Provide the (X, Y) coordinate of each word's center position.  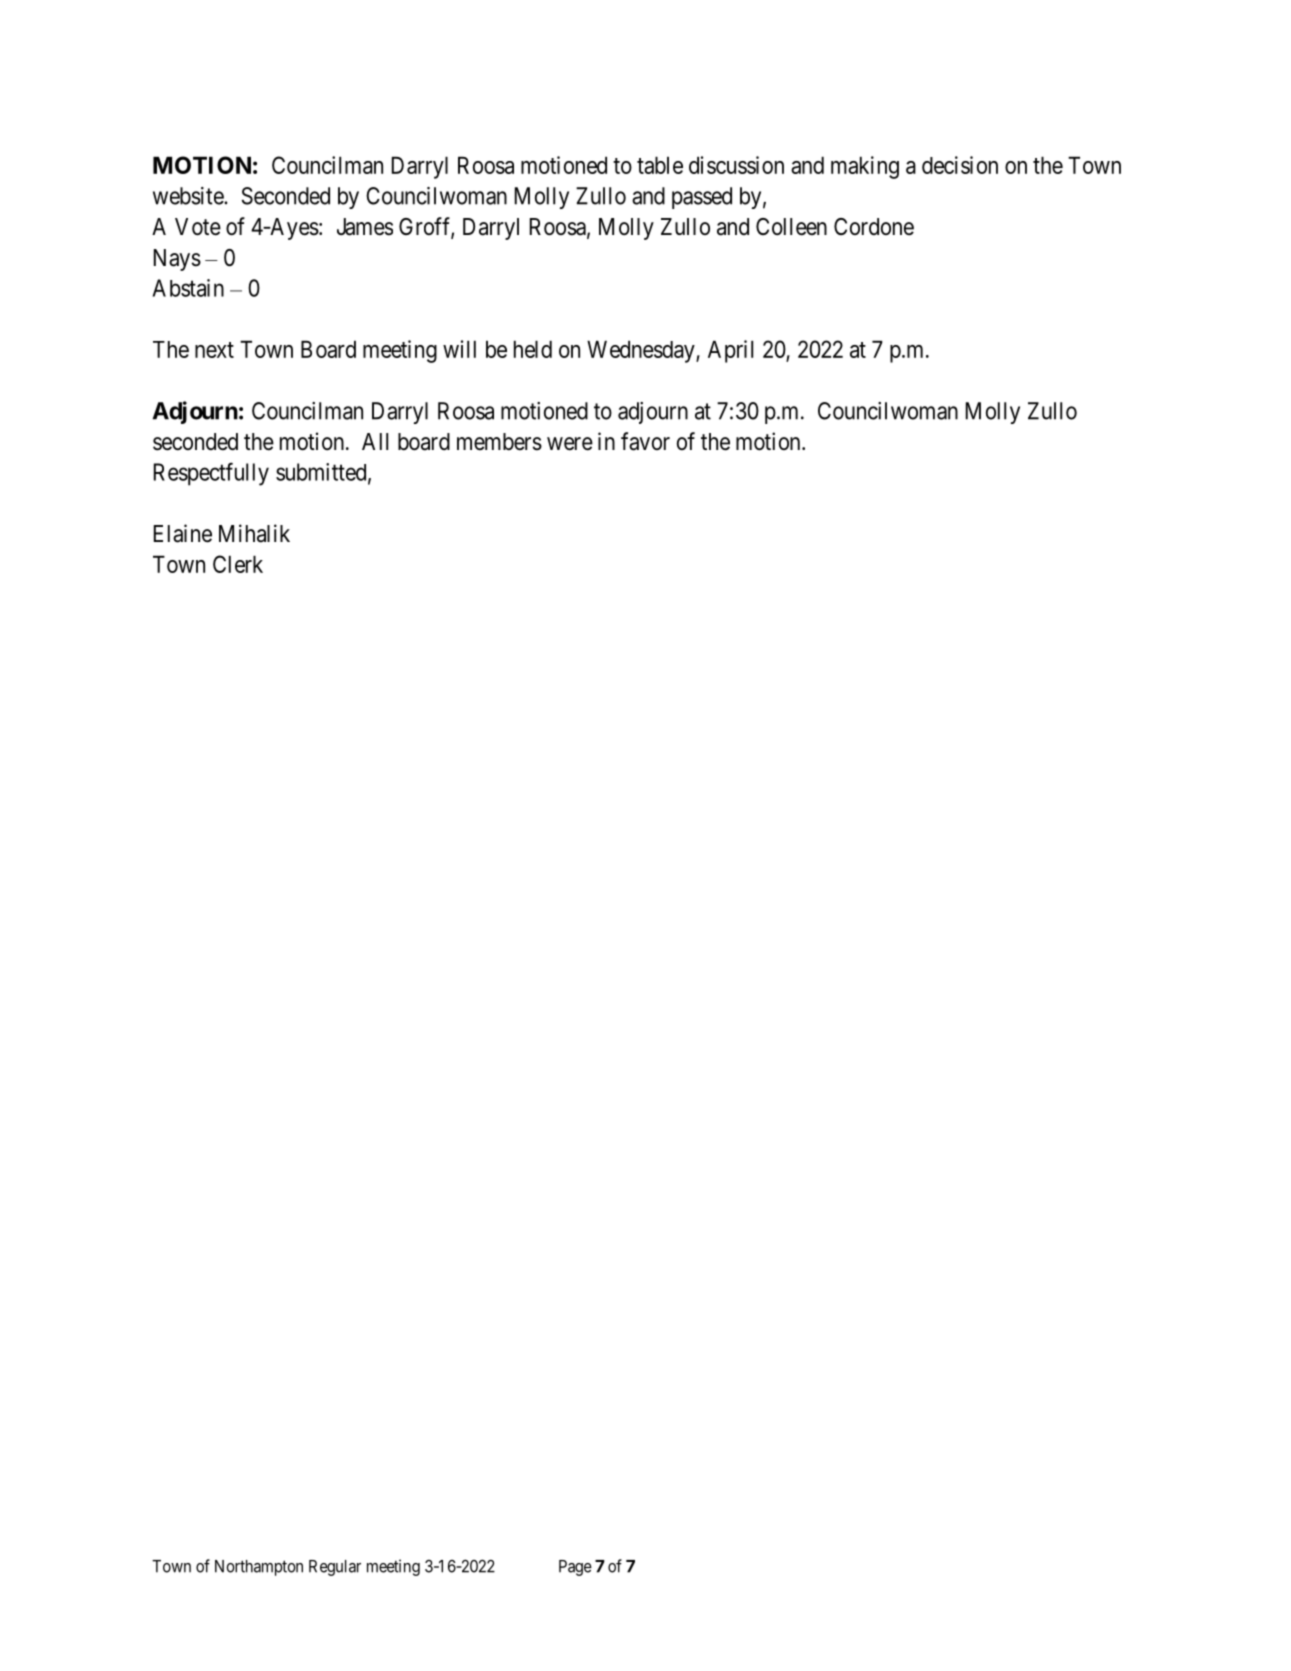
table (660, 165)
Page (575, 1568)
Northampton (259, 1568)
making (865, 167)
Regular (335, 1568)
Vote (198, 227)
